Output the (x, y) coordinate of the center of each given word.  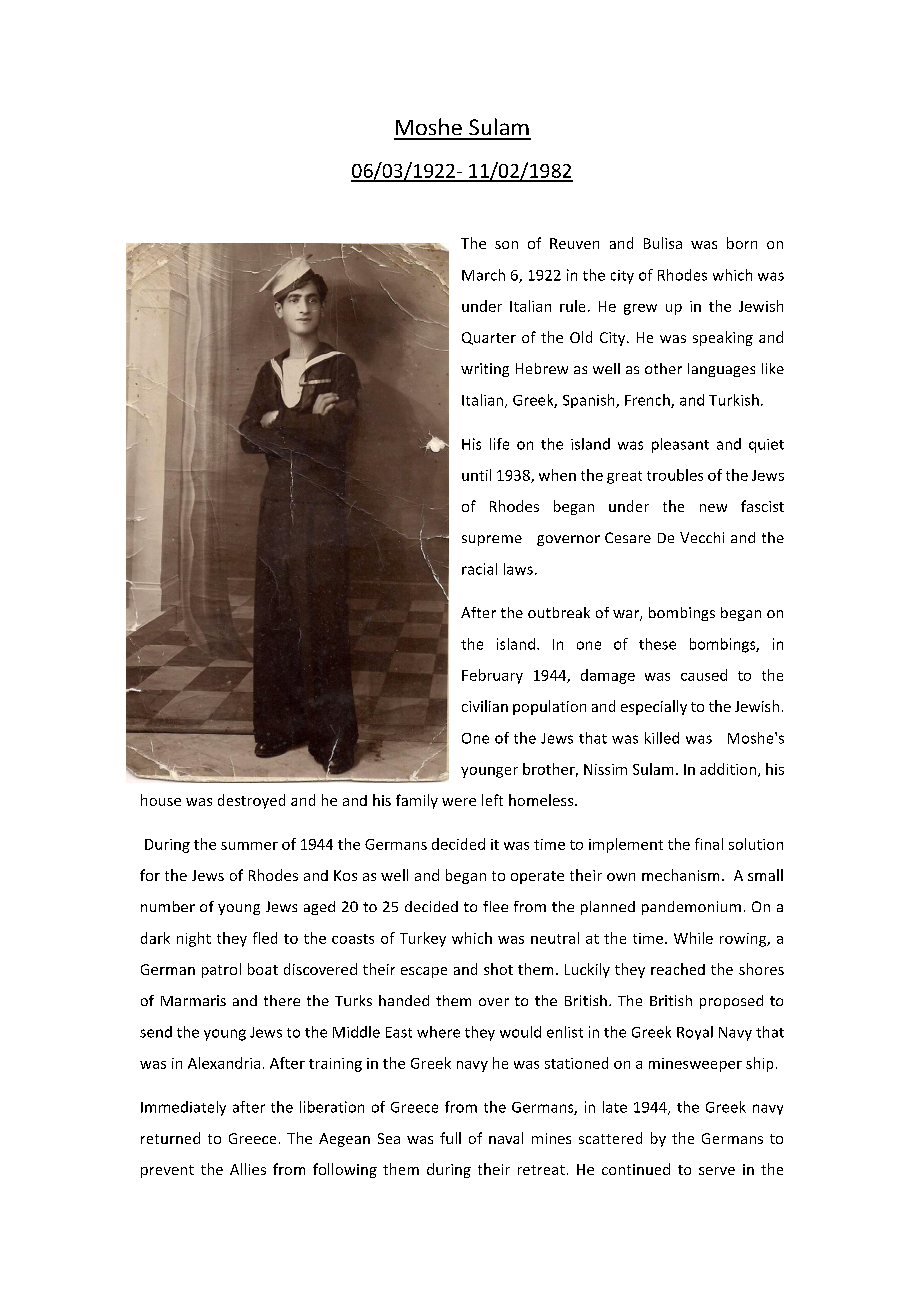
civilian (485, 706)
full (450, 1138)
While (693, 938)
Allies (248, 1169)
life (499, 444)
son (506, 245)
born (742, 243)
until (476, 475)
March (483, 275)
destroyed (251, 801)
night (194, 939)
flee (495, 906)
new (713, 508)
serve (717, 1171)
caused (704, 675)
